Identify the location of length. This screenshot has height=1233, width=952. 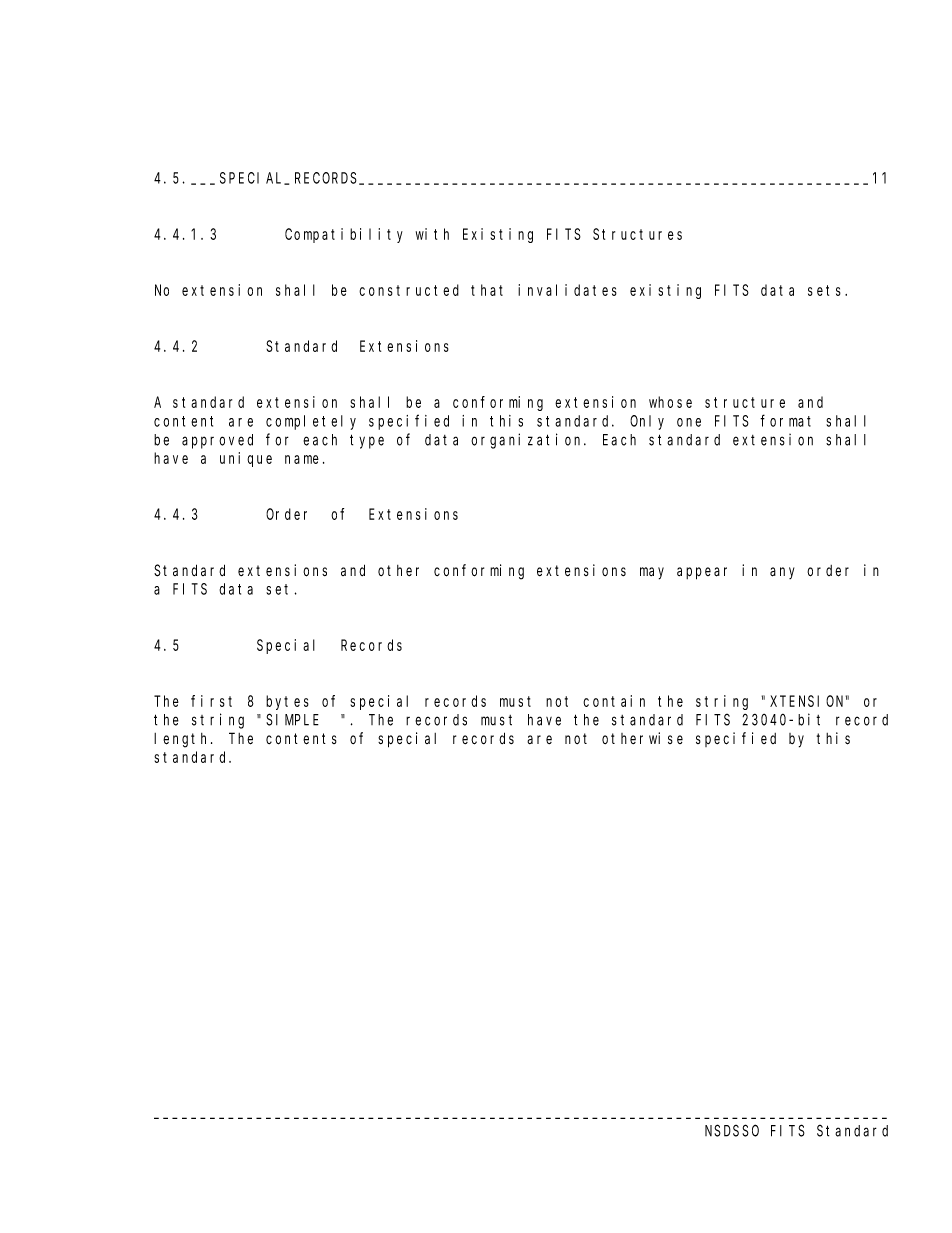
(183, 740).
